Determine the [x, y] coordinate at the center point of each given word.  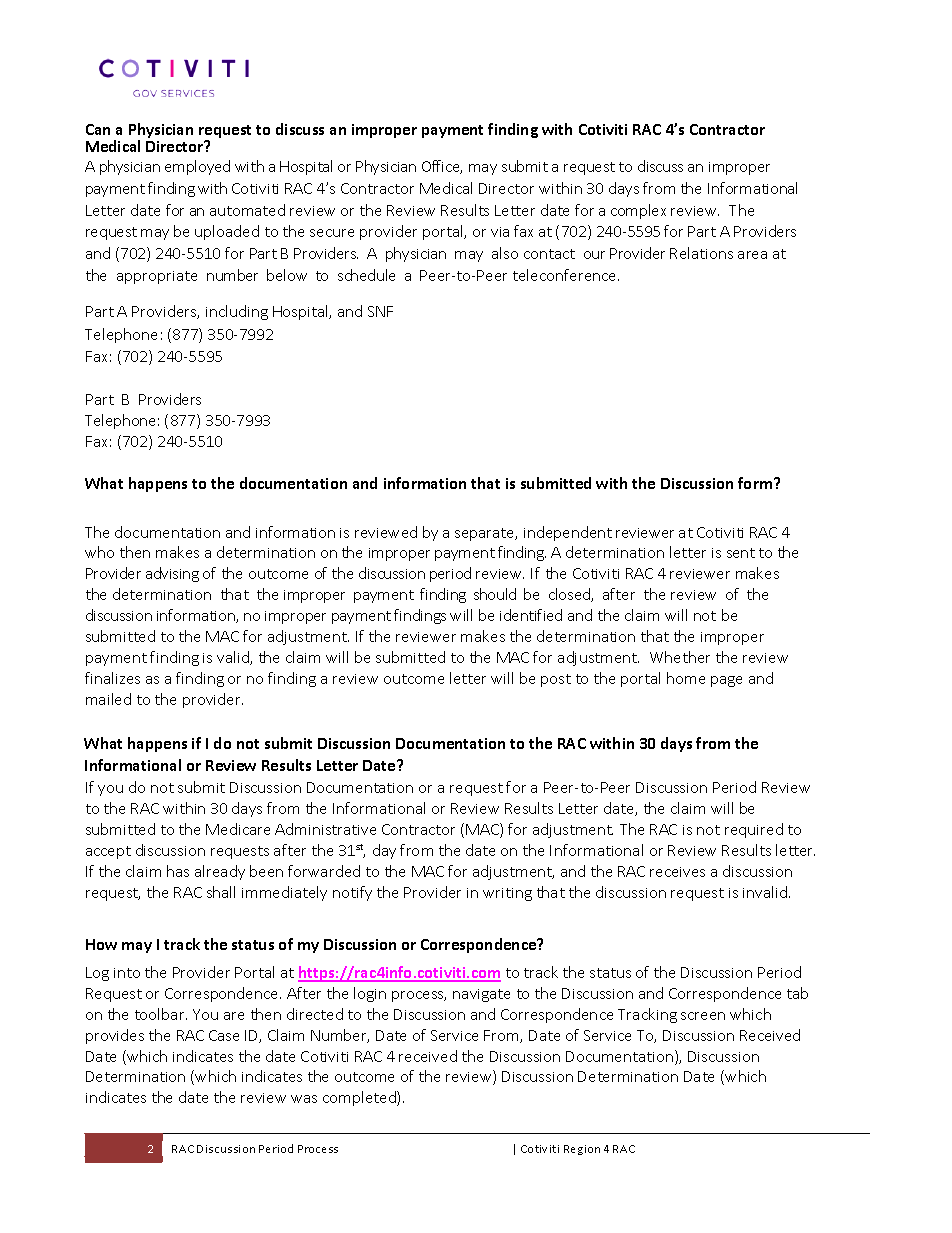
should [495, 594]
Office [442, 167]
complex [638, 211]
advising [172, 574]
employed [197, 167]
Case [224, 1035]
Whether [680, 657]
